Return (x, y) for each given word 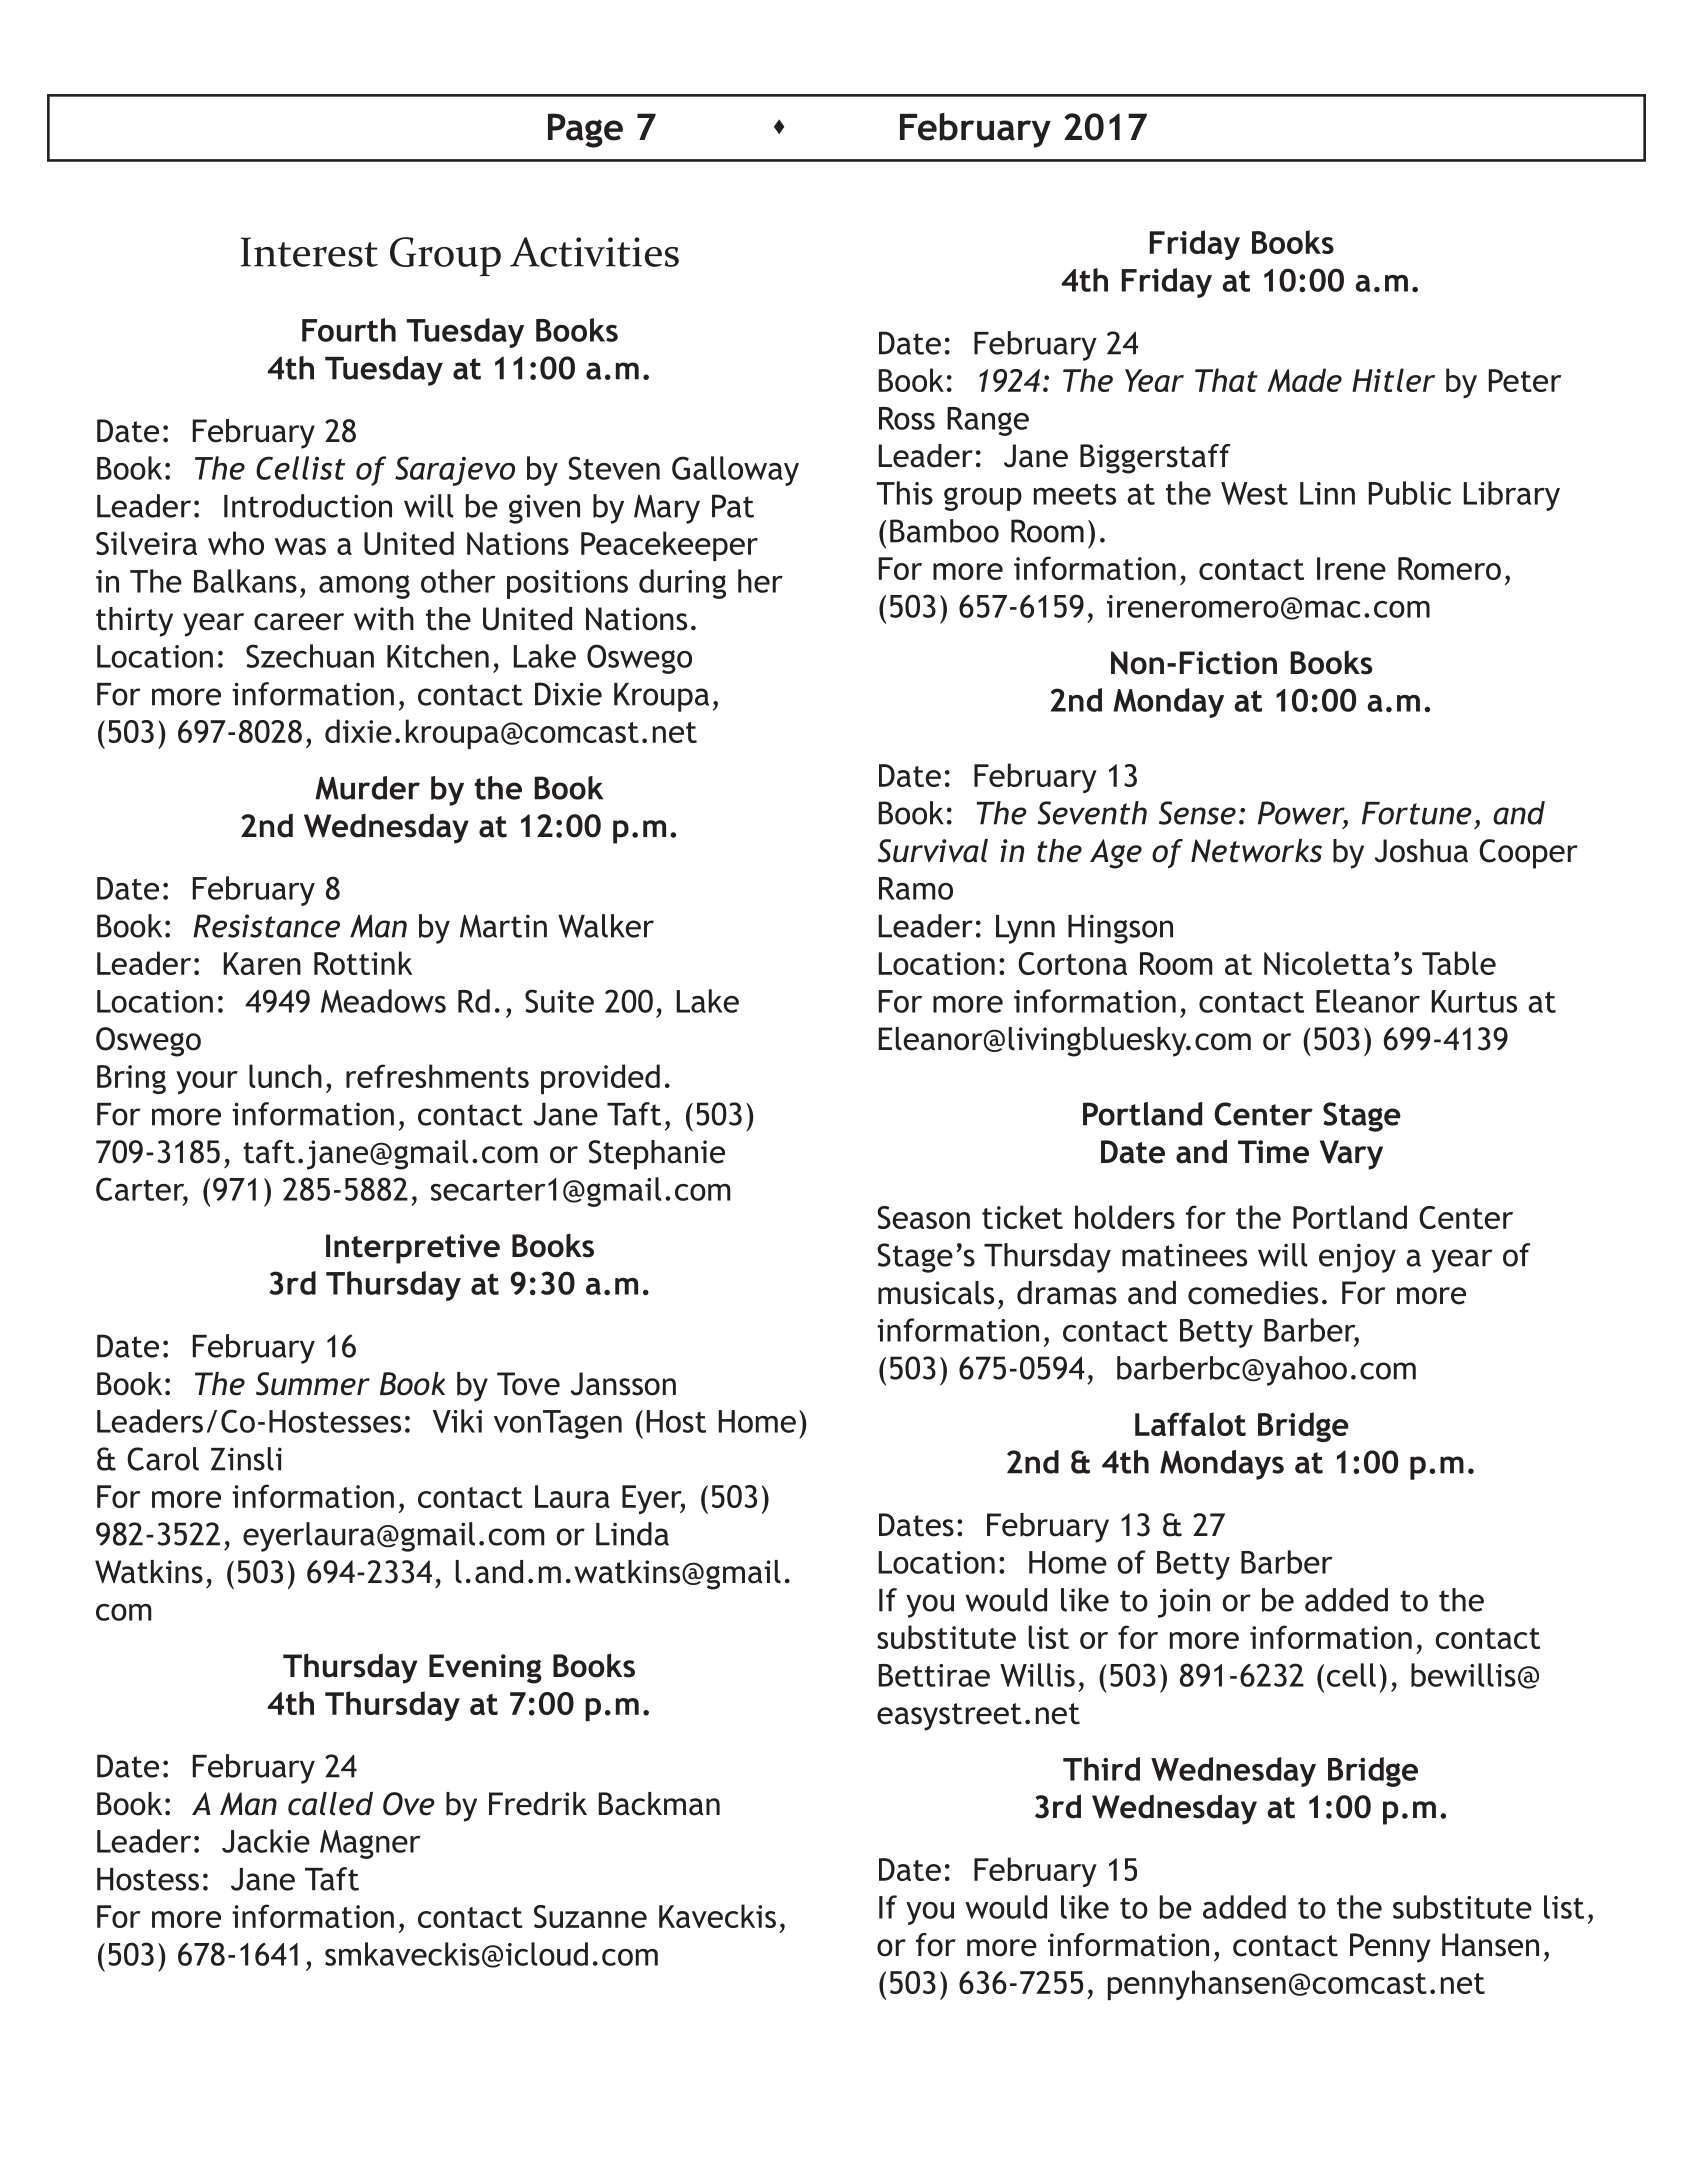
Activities (594, 252)
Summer (313, 1384)
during (682, 584)
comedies (1253, 1293)
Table (1459, 963)
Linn (1327, 493)
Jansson (623, 1384)
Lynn (1025, 929)
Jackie (266, 1841)
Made (1304, 380)
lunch (285, 1076)
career (299, 622)
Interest (309, 252)
